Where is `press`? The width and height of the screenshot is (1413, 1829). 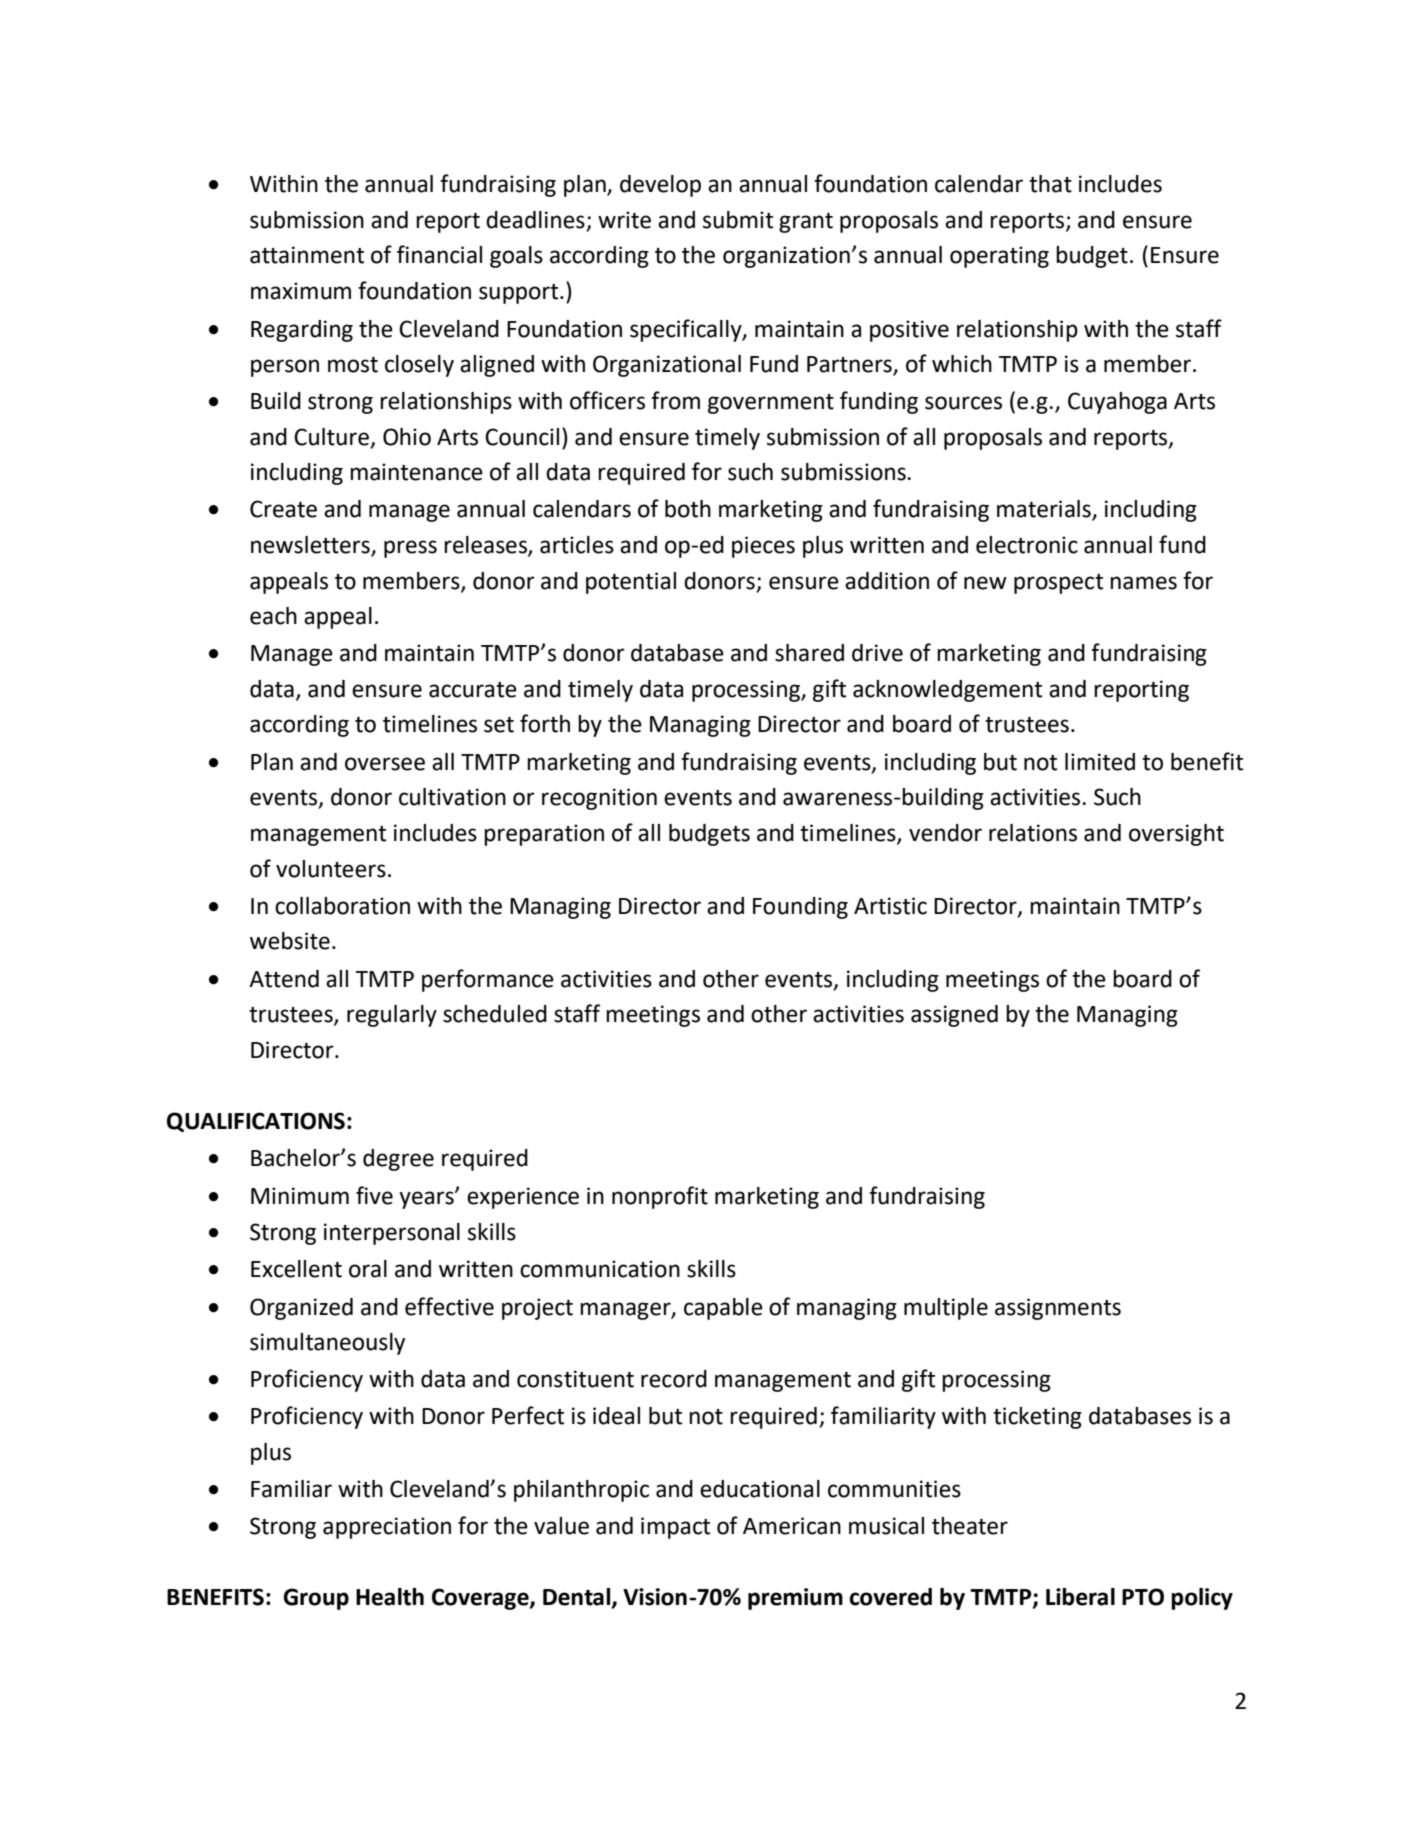
press is located at coordinates (410, 549).
